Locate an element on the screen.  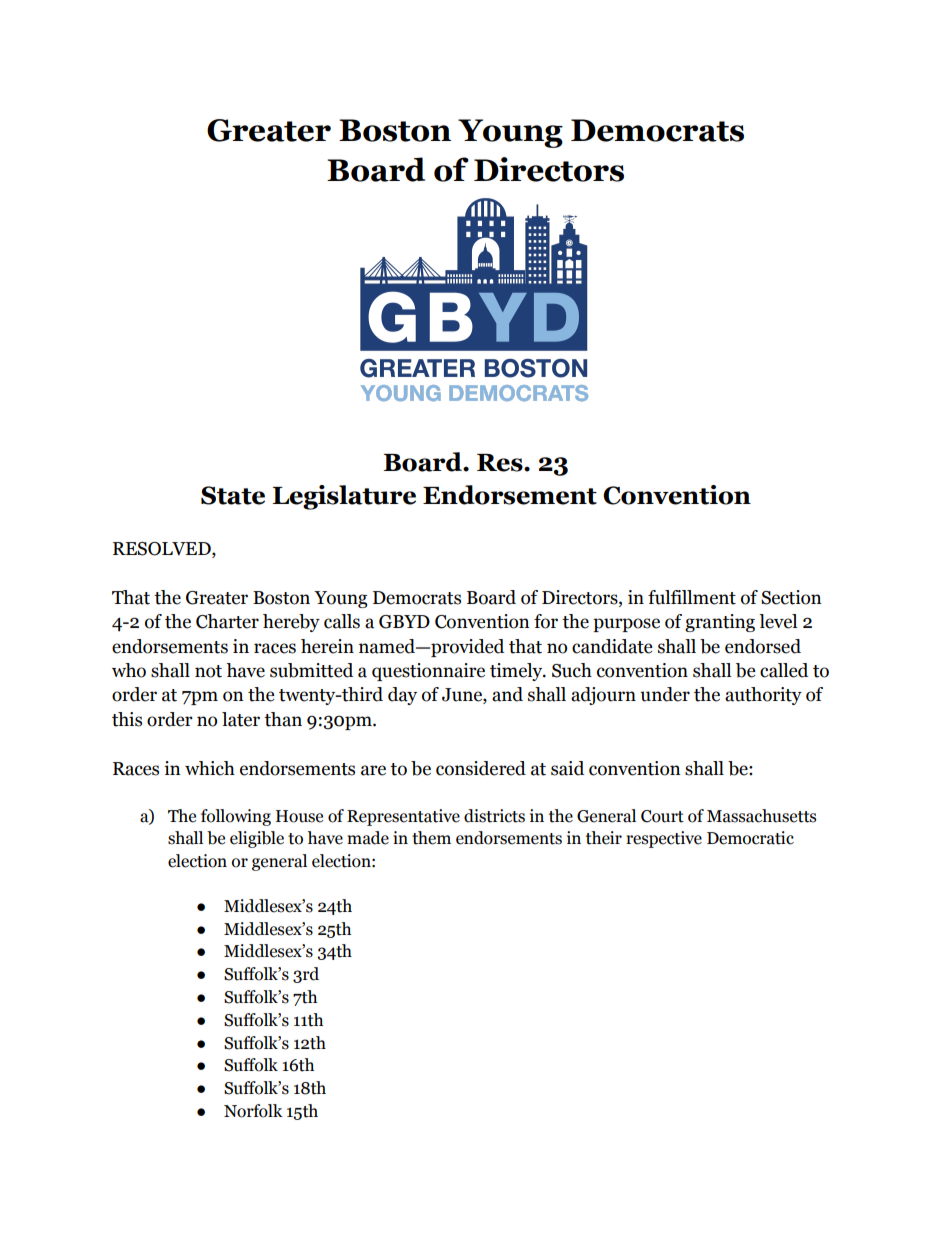
districts is located at coordinates (494, 816).
